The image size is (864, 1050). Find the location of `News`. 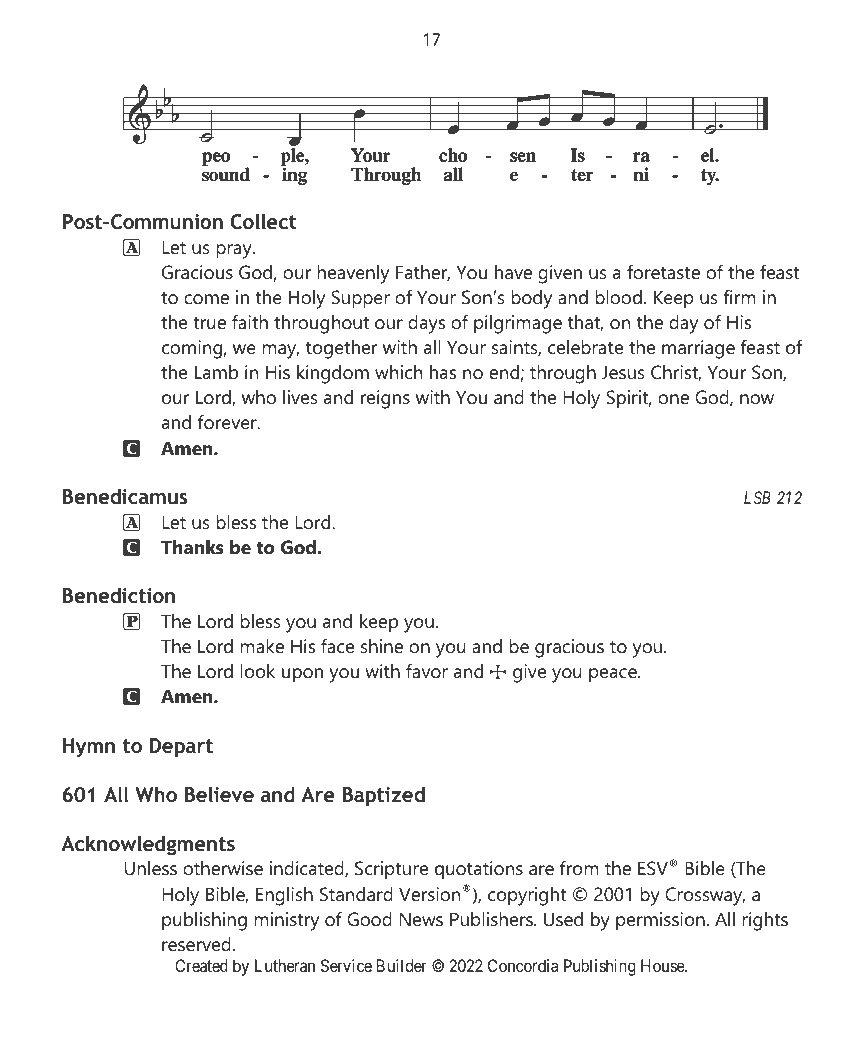

News is located at coordinates (421, 919).
